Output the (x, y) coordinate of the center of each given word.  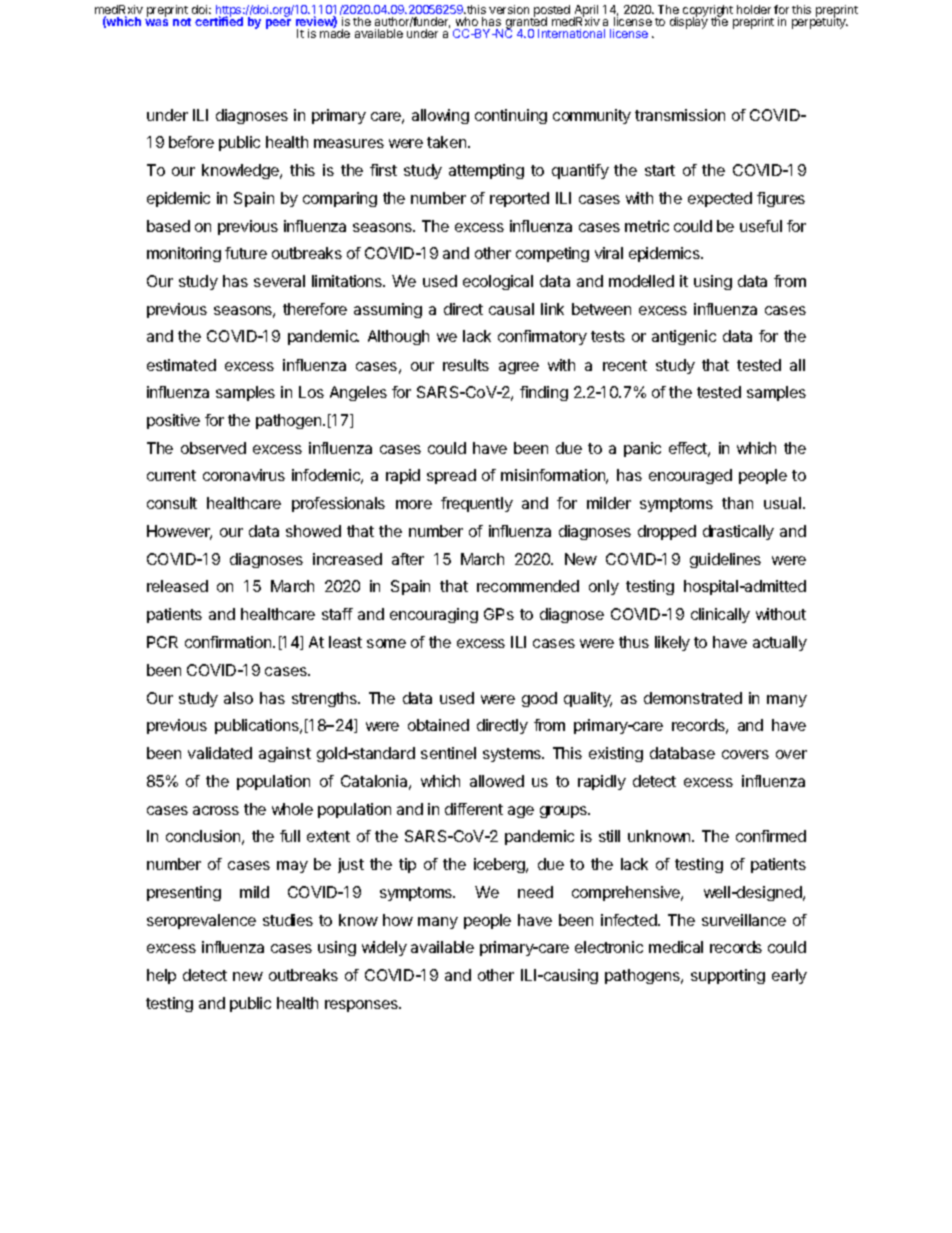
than (737, 503)
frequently (477, 504)
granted (527, 23)
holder (754, 9)
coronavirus (244, 475)
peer (278, 24)
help (161, 976)
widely (384, 948)
